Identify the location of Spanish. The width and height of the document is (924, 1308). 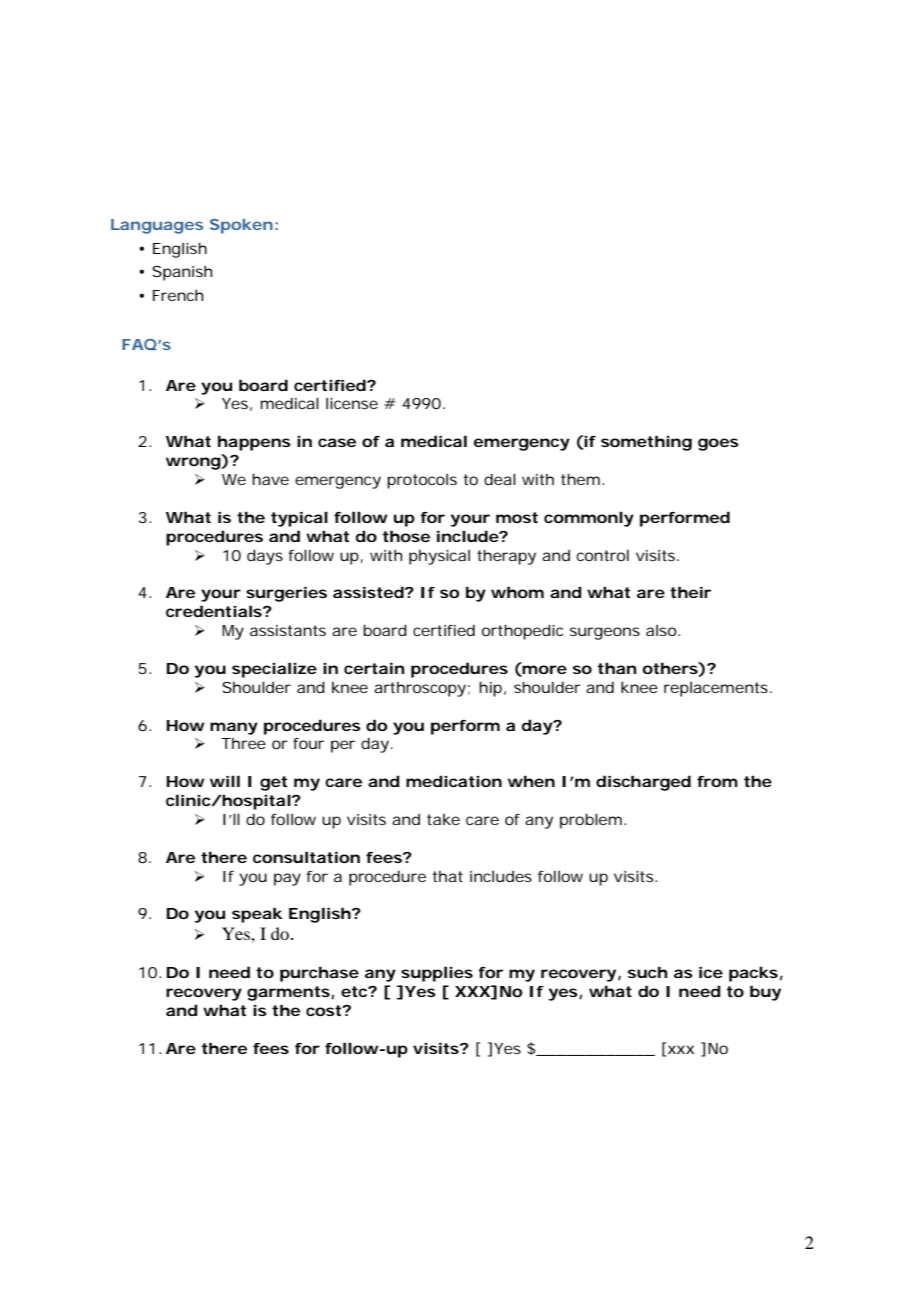
(182, 273).
